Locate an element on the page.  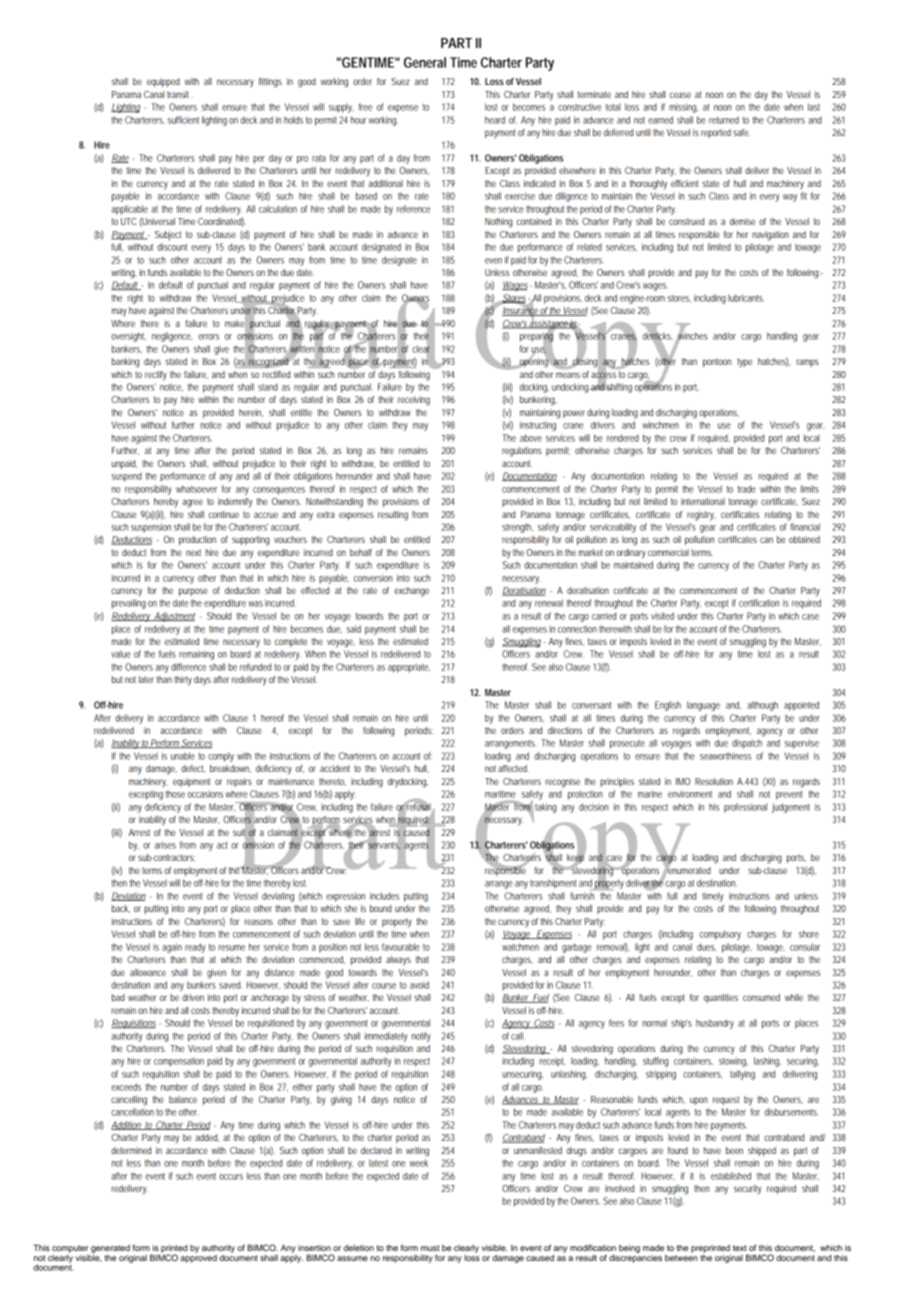
transit is located at coordinates (178, 94).
